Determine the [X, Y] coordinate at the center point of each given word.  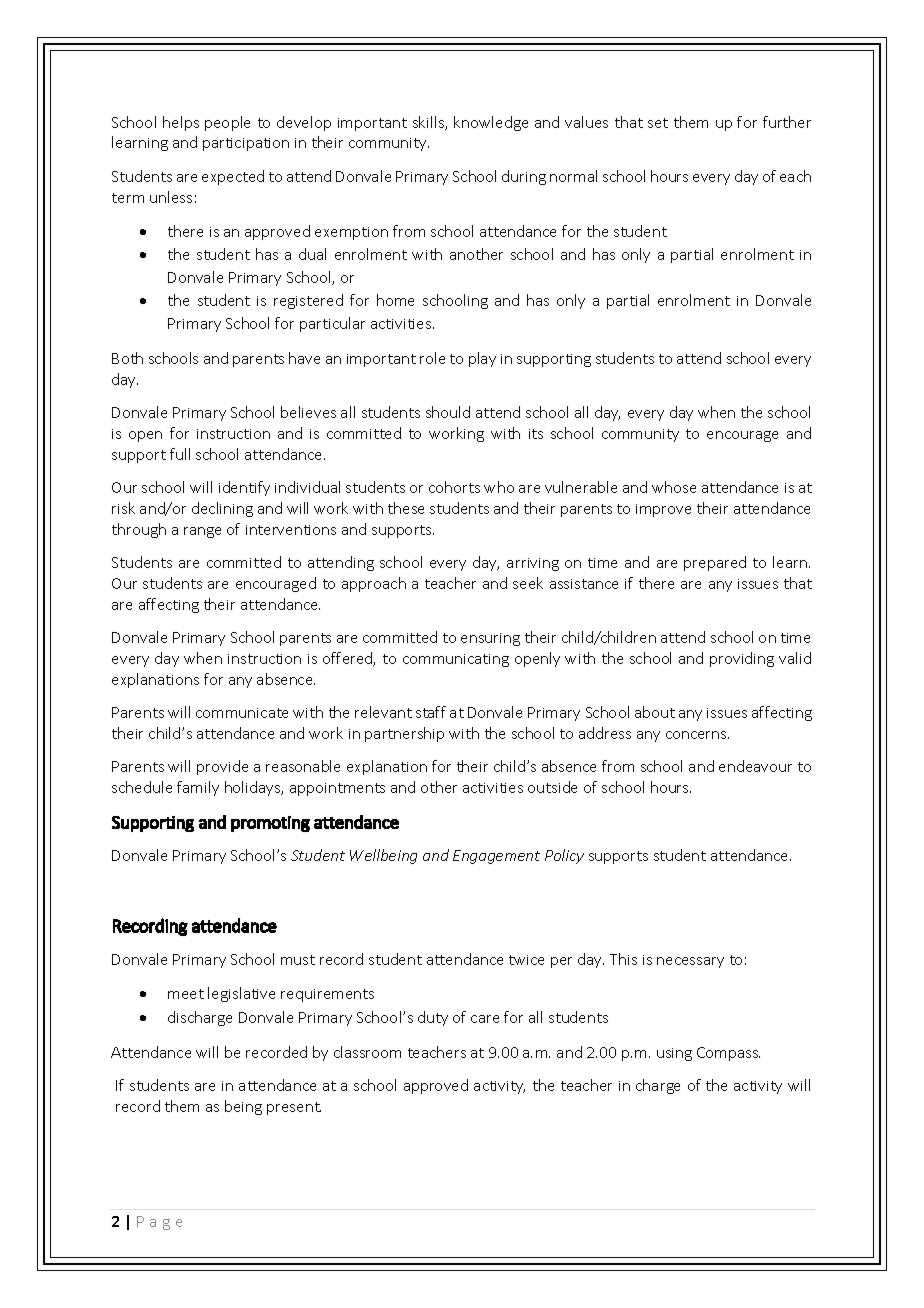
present [294, 1108]
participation [246, 144]
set [658, 123]
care [485, 1019]
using [674, 1054]
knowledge [491, 123]
